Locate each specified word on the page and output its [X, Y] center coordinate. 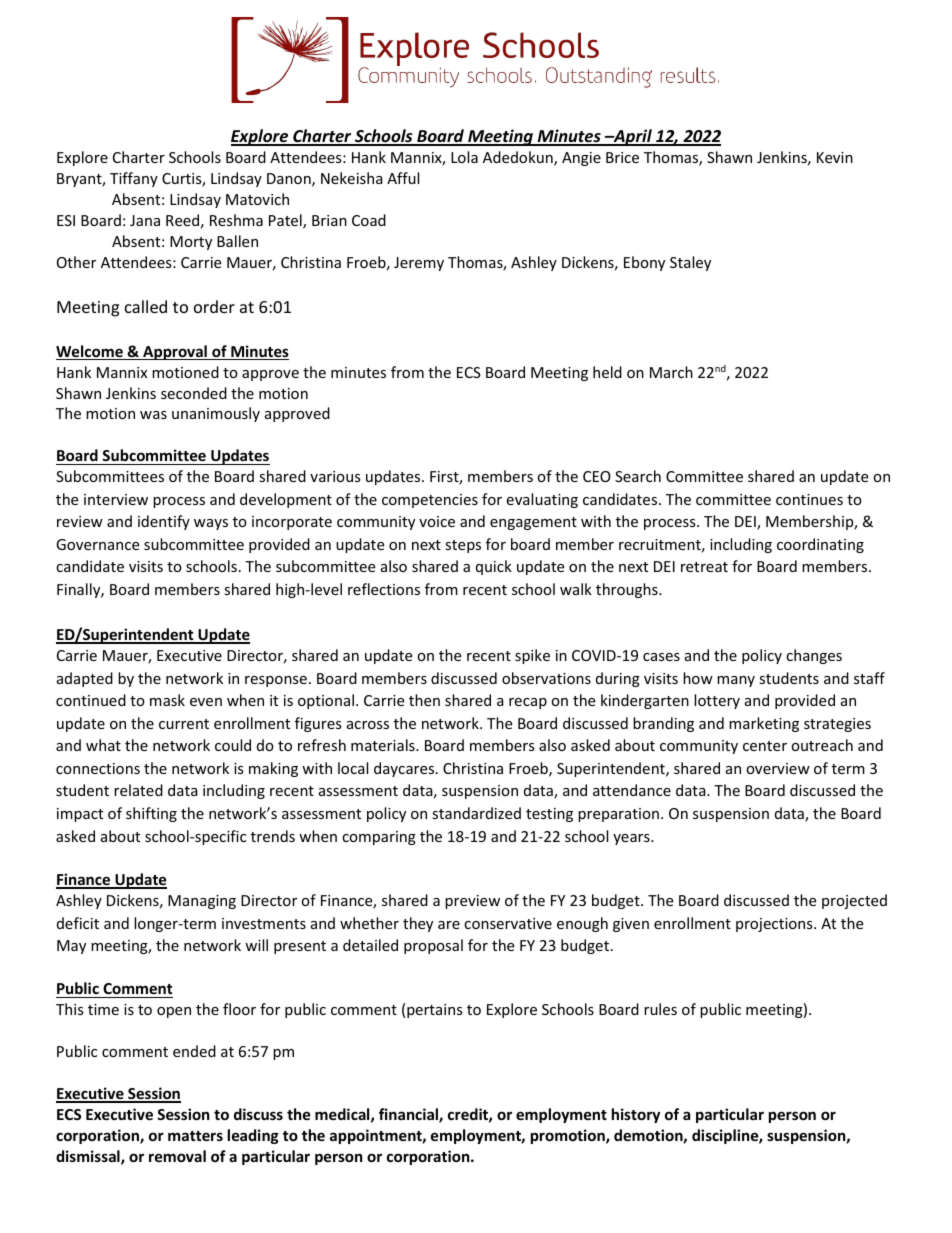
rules [660, 1009]
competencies [430, 501]
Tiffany [134, 179]
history [636, 1115]
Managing [202, 902]
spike [532, 656]
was [153, 415]
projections [775, 925]
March [671, 372]
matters [195, 1136]
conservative [508, 923]
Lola [464, 157]
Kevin [835, 157]
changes [814, 656]
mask [167, 700]
